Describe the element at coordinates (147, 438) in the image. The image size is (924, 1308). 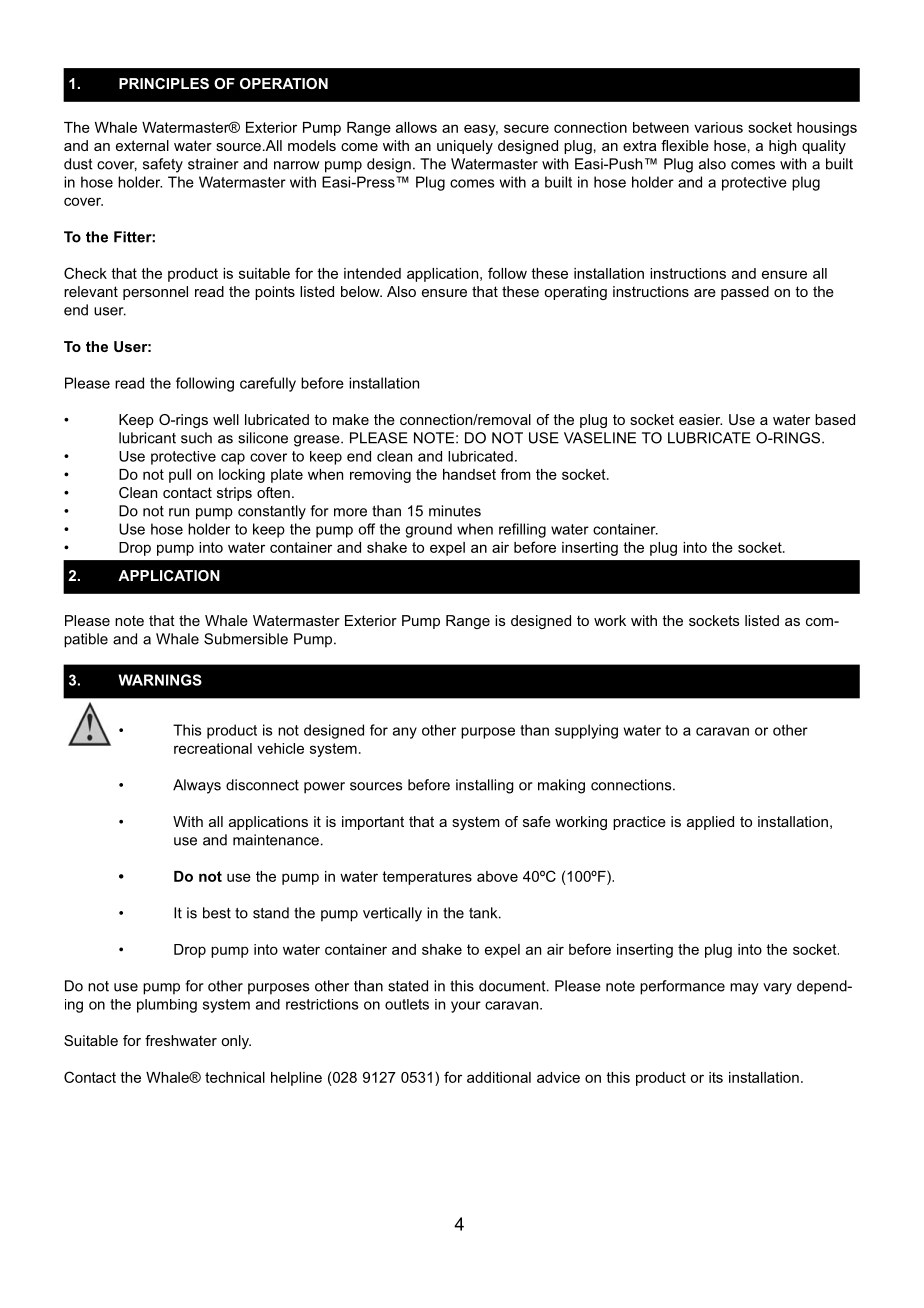
I see `lubricant` at that location.
